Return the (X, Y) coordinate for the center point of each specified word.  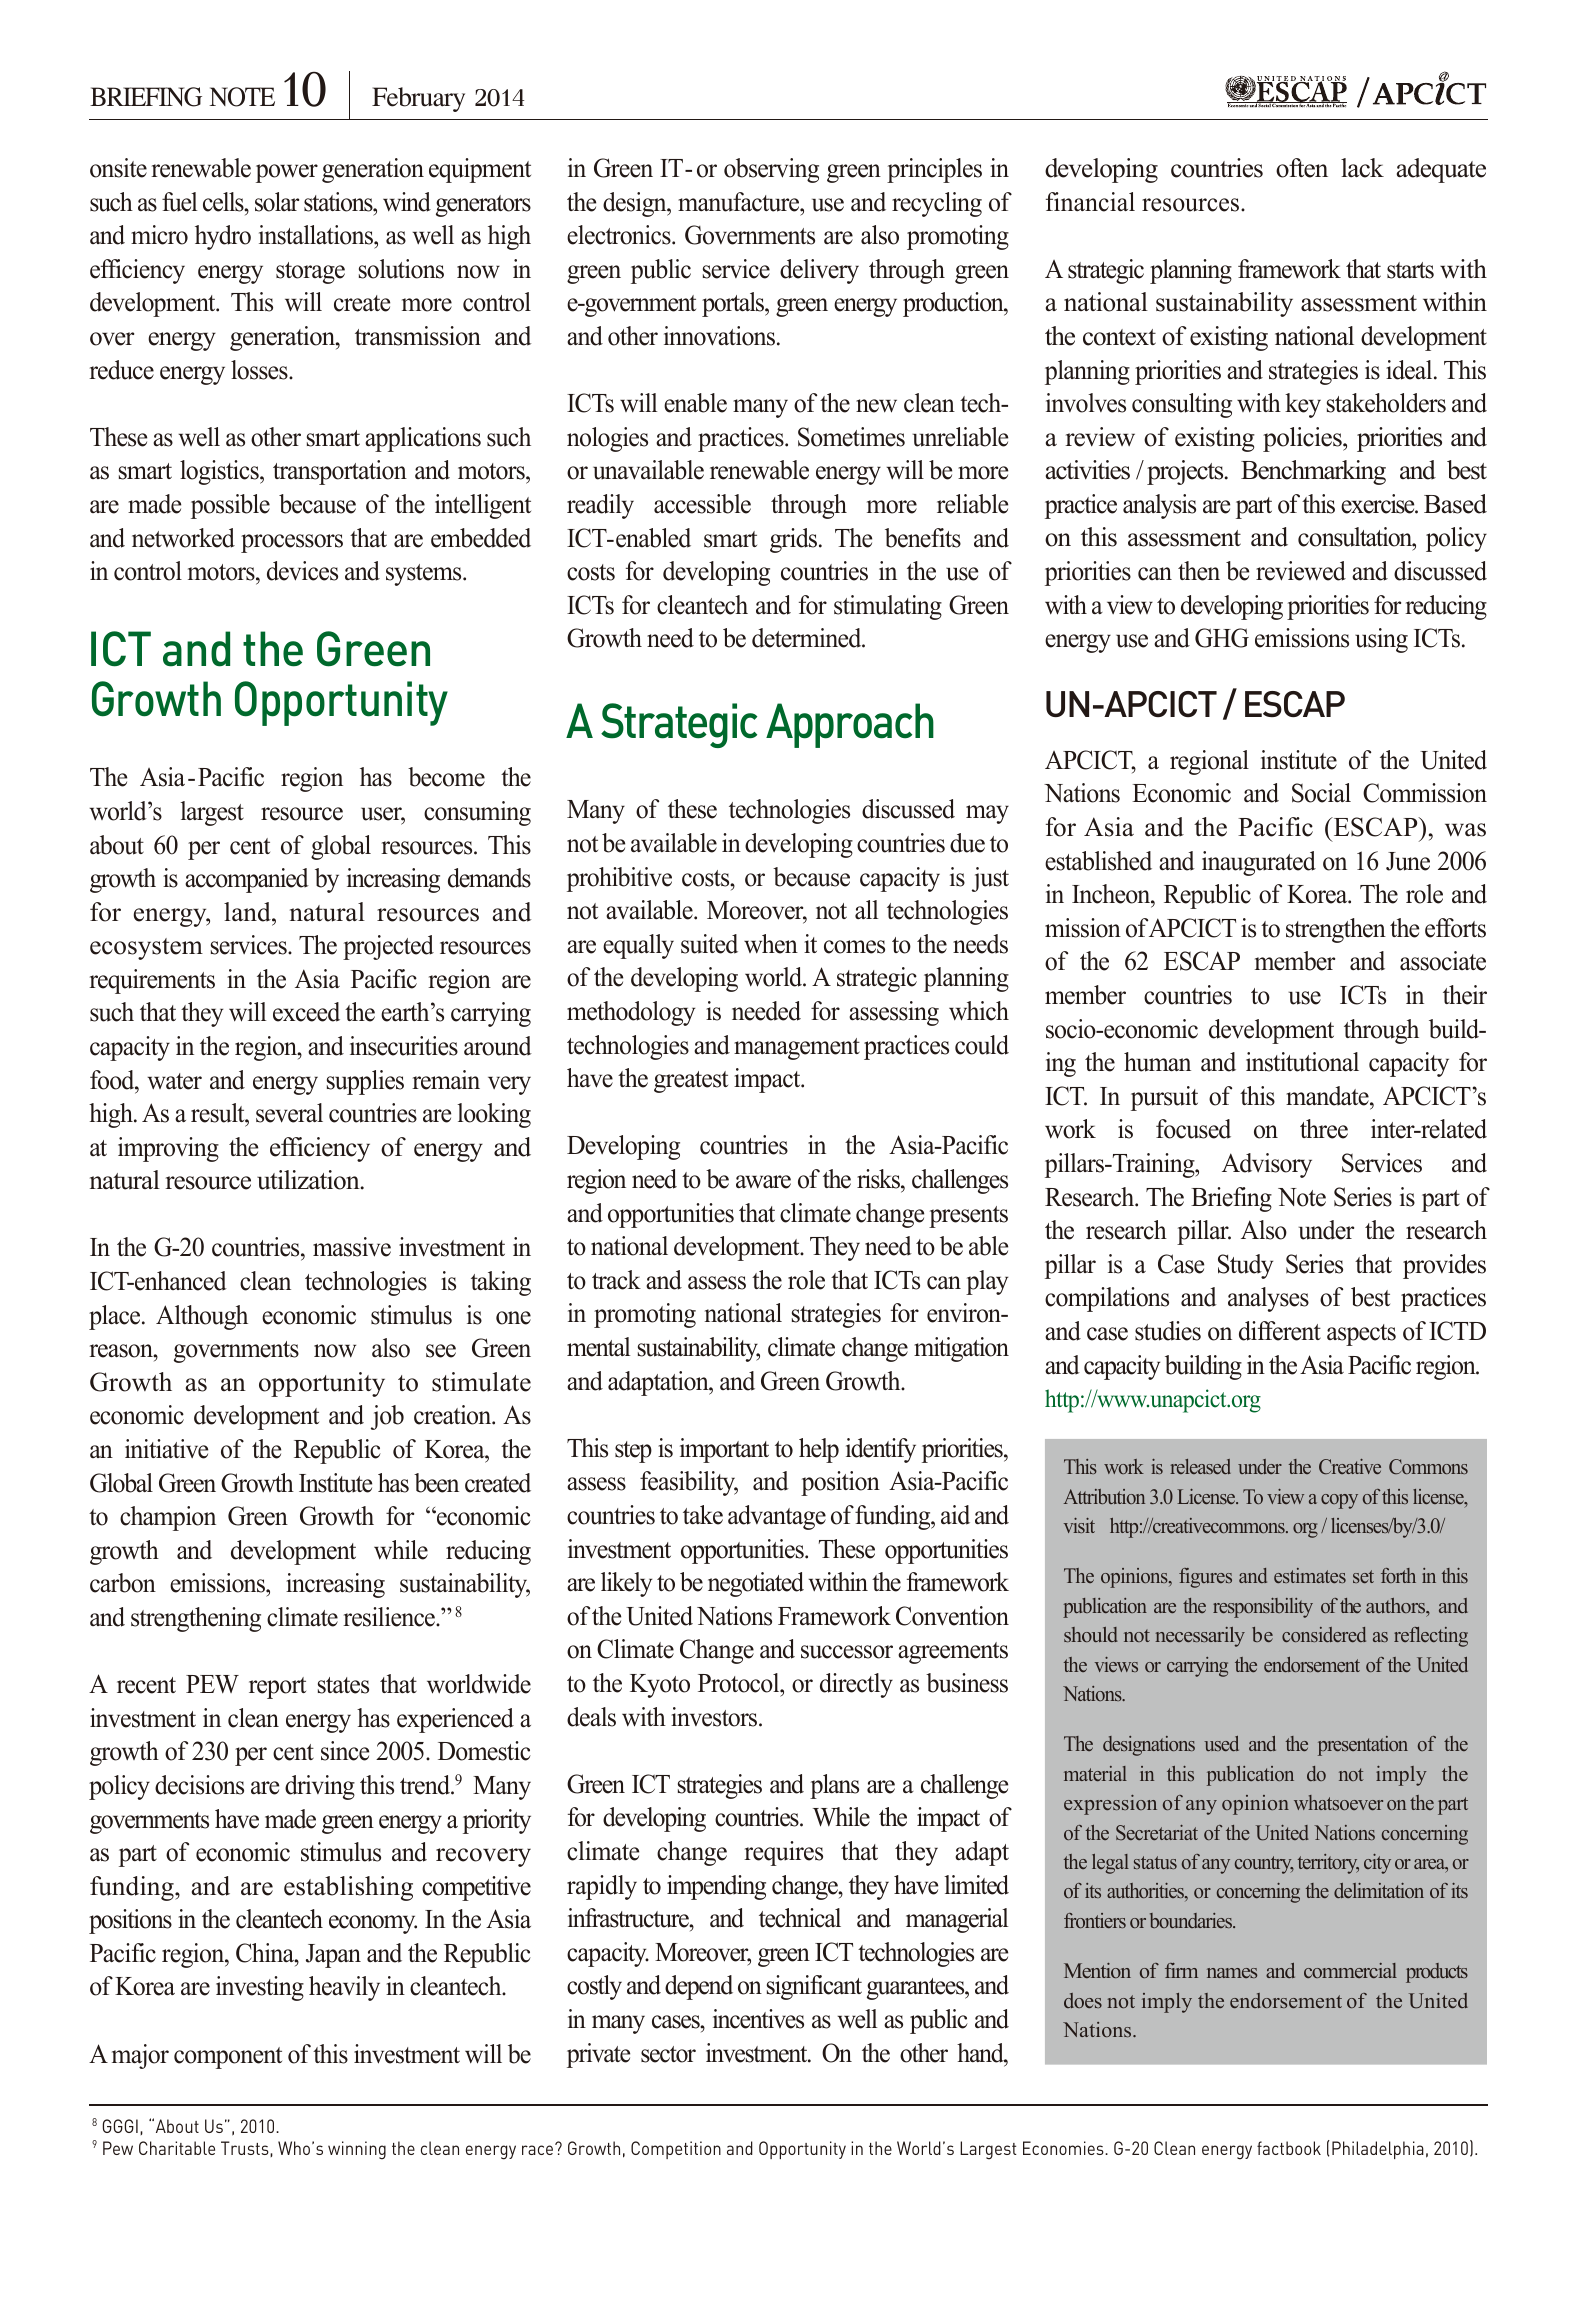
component (228, 2058)
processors (292, 543)
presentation (1363, 1746)
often (1302, 168)
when (771, 944)
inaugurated (1259, 863)
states (343, 1685)
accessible (702, 504)
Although (202, 1317)
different (1280, 1331)
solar (277, 202)
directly (856, 1685)
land (248, 912)
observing (771, 170)
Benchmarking (1313, 472)
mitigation (961, 1349)
